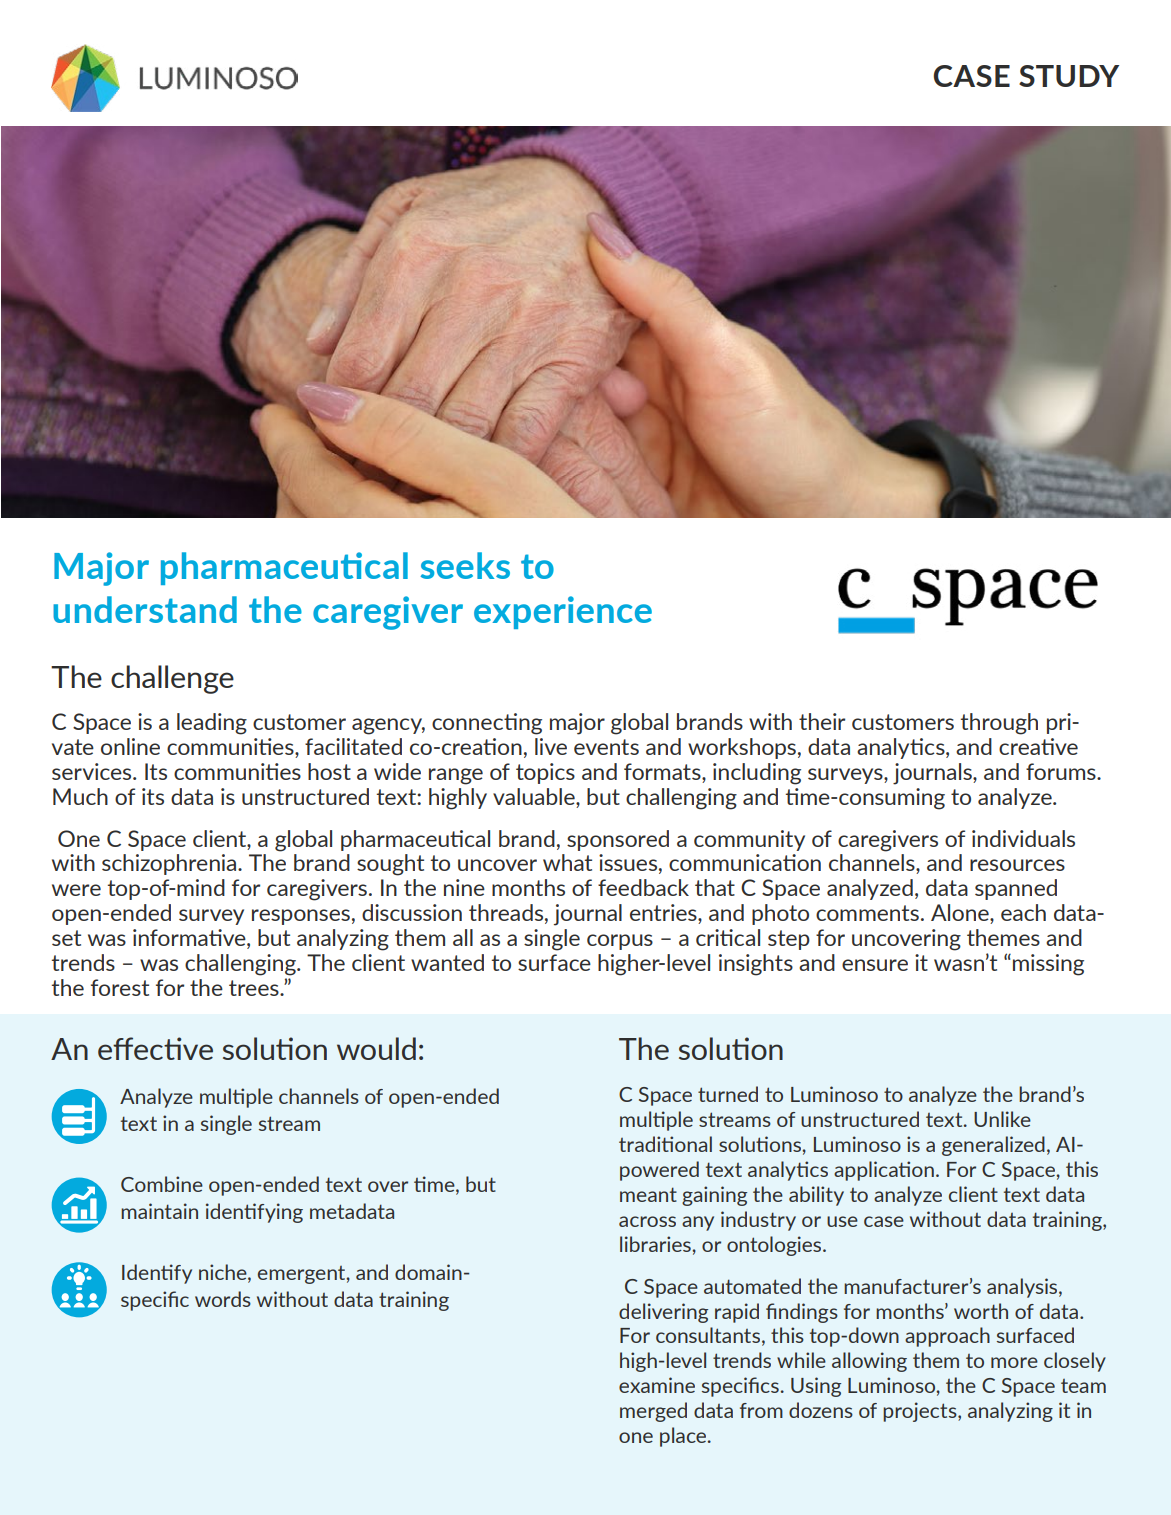  I want to click on through, so click(999, 724).
